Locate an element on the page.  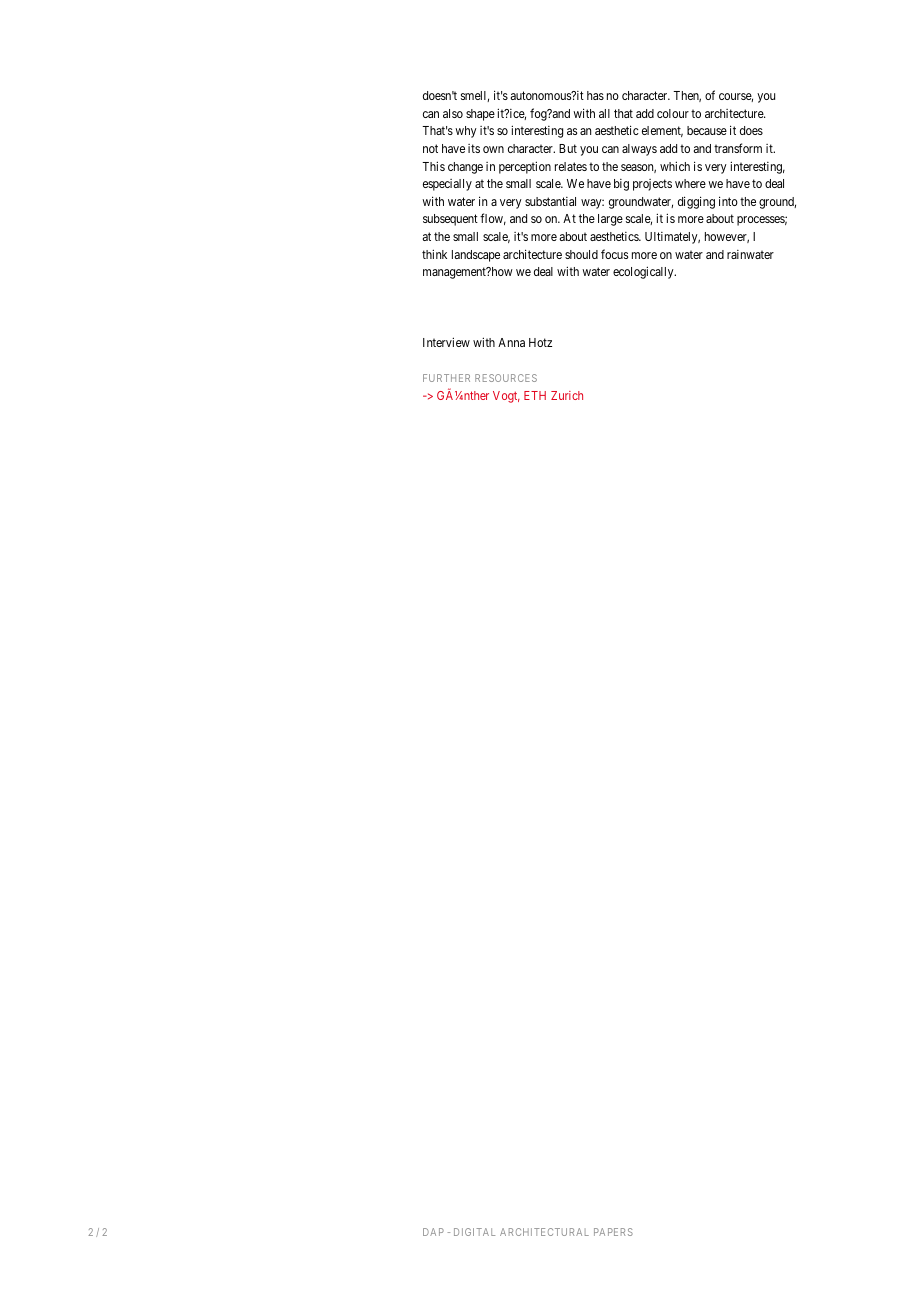
PAPERS is located at coordinates (613, 1232).
